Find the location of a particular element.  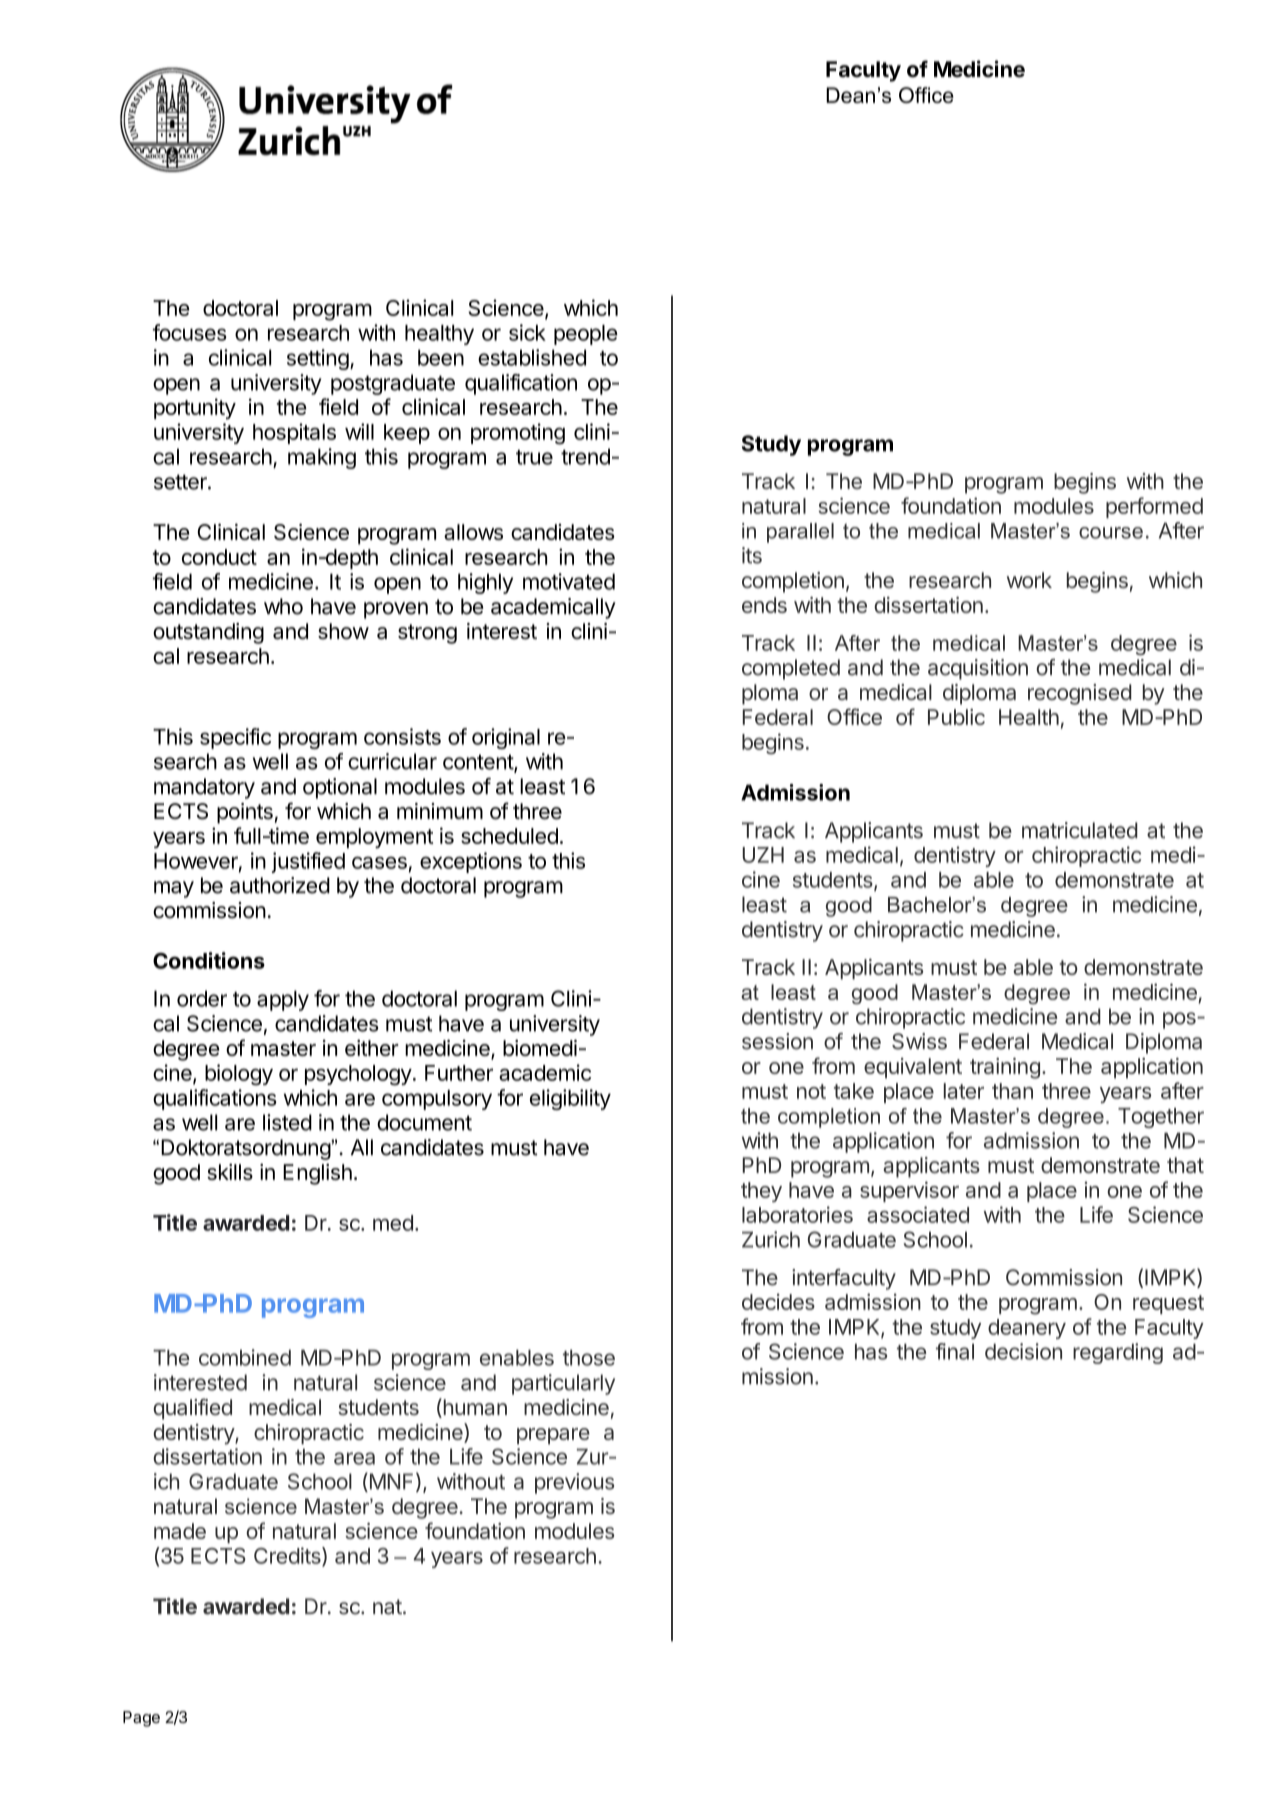

Page is located at coordinates (141, 1719).
